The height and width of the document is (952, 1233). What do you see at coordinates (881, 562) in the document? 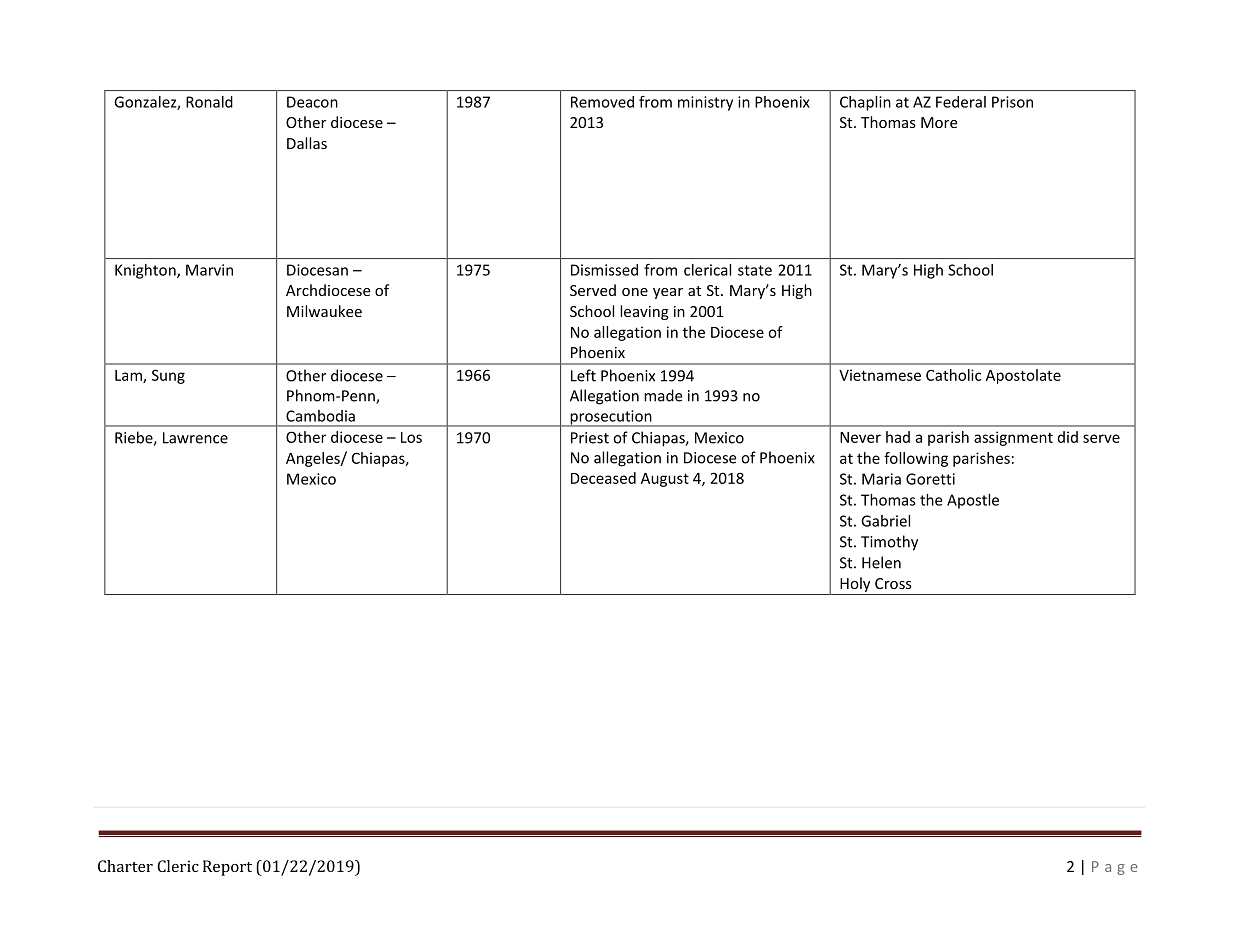
I see `Helen` at bounding box center [881, 562].
